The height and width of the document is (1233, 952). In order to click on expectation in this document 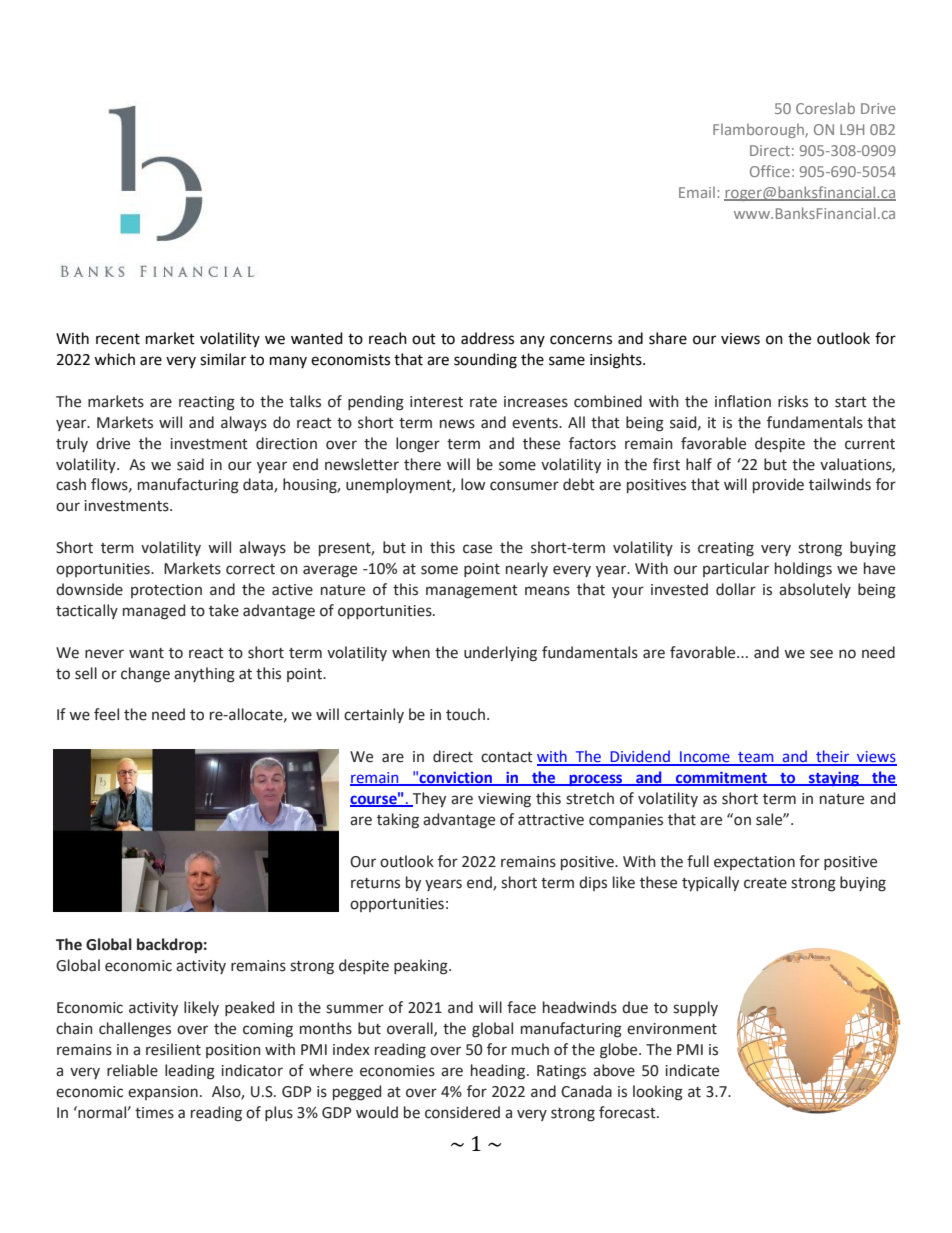, I will do `click(754, 863)`.
